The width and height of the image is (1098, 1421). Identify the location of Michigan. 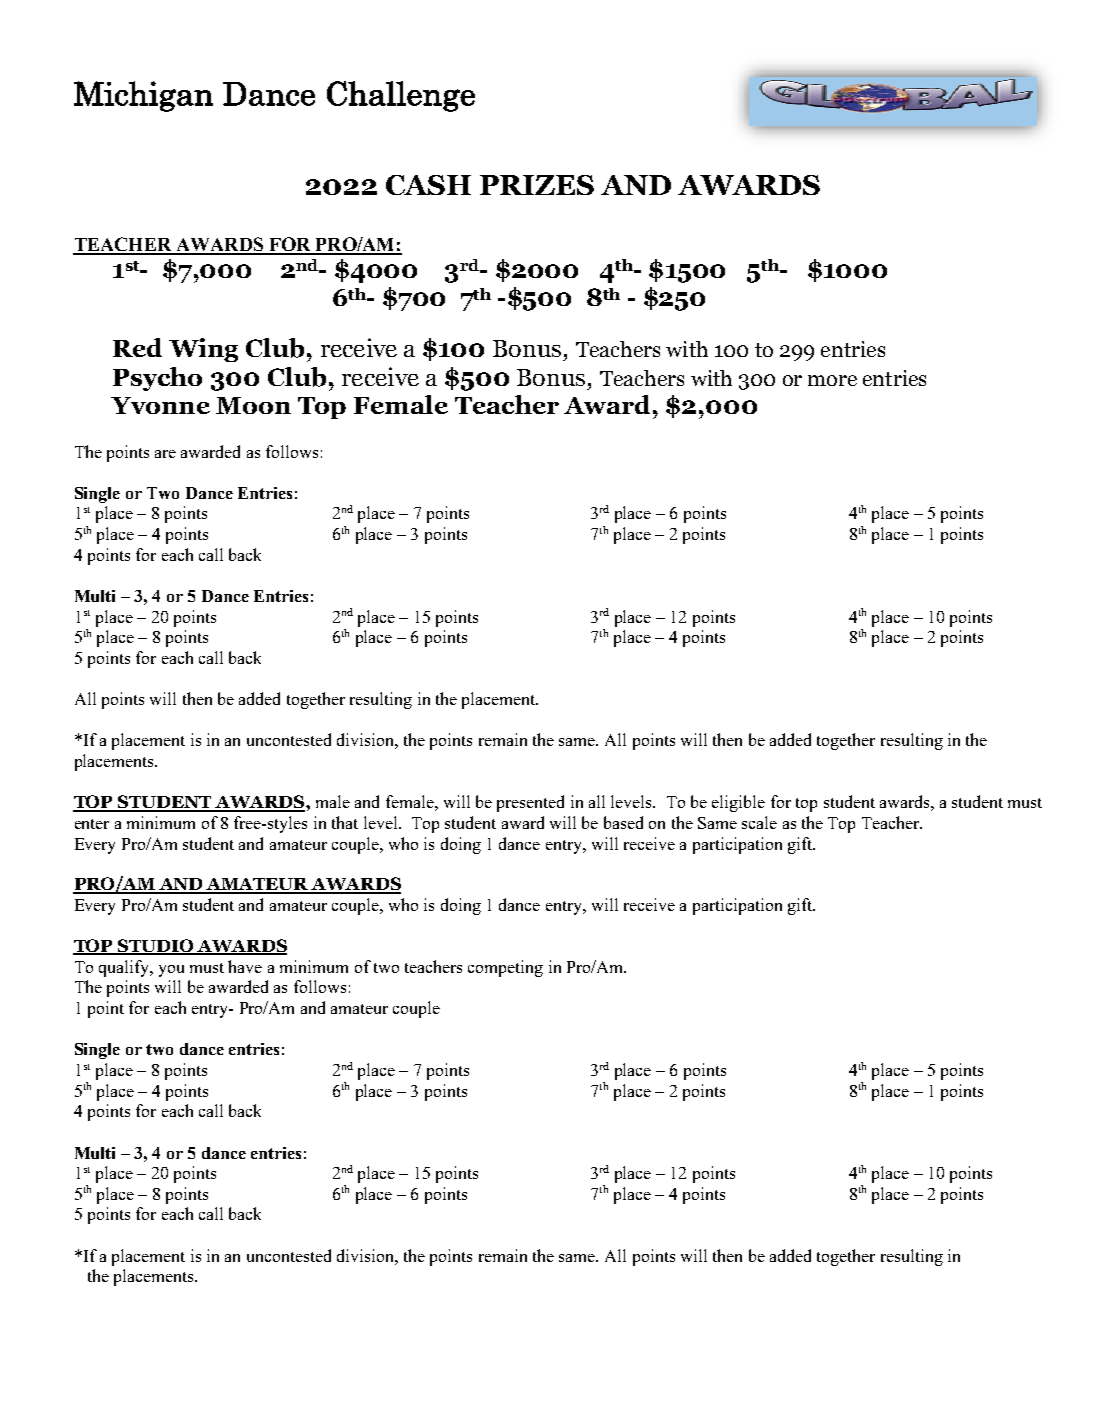
(143, 96).
